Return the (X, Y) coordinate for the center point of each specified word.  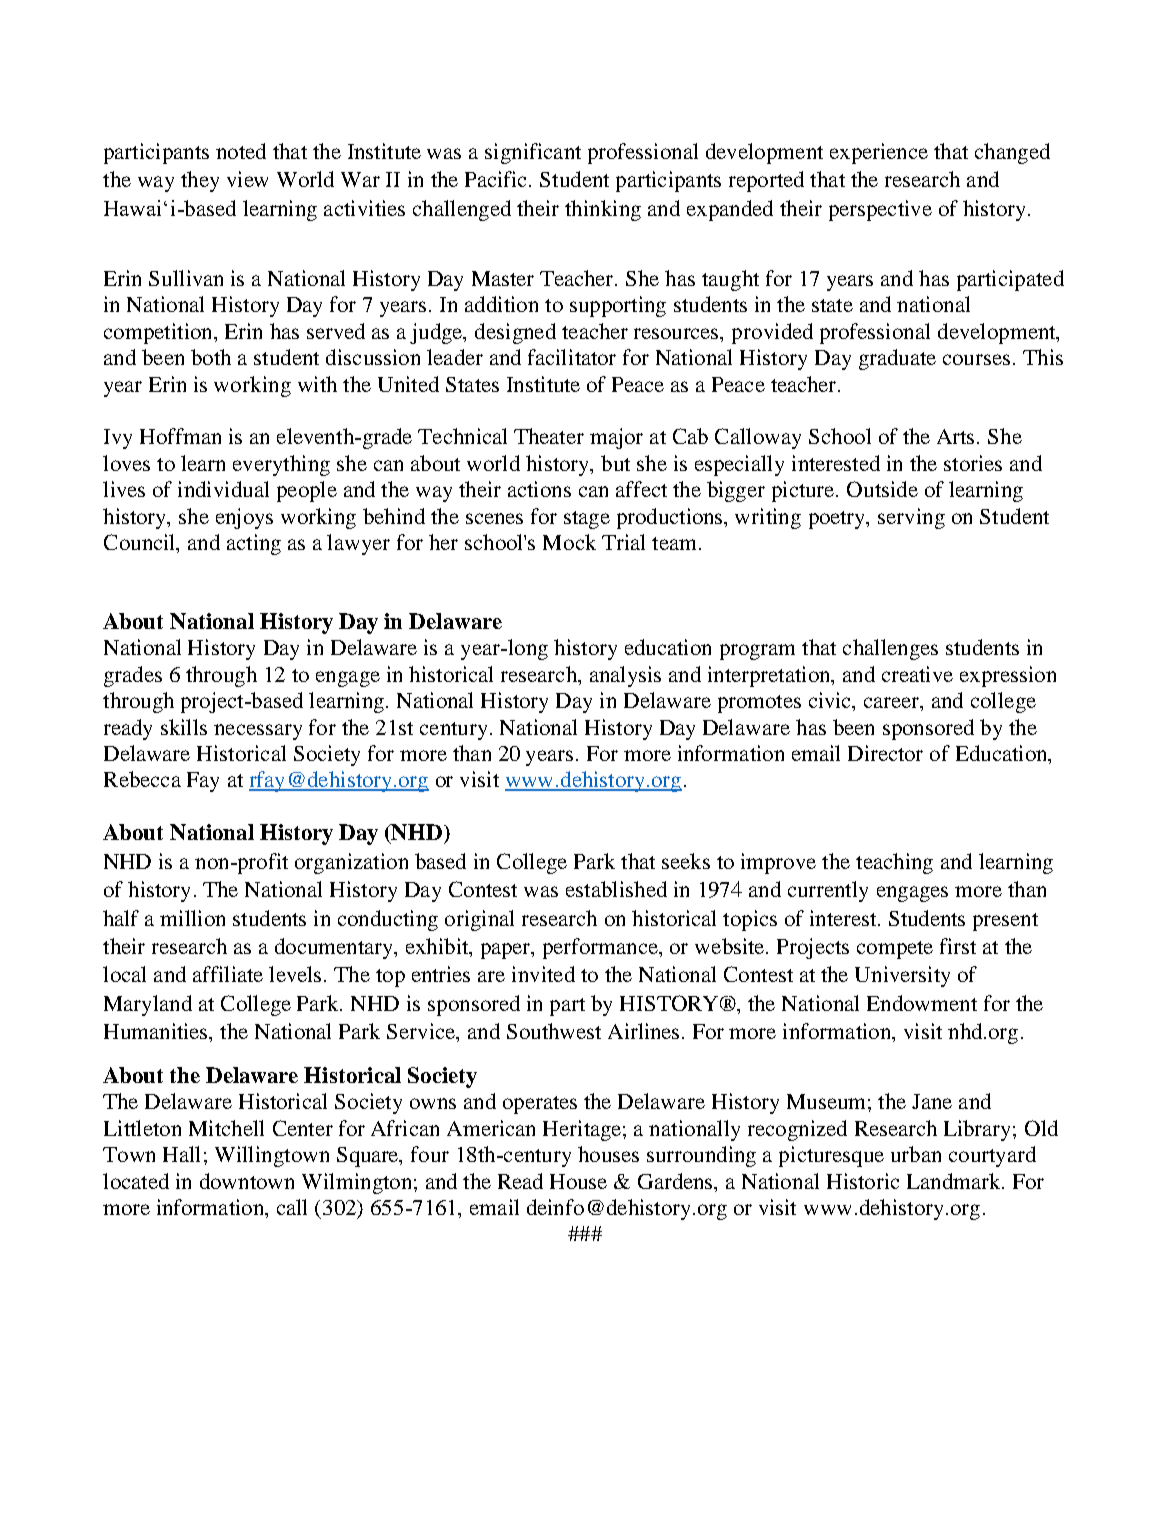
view (247, 179)
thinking (603, 210)
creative (917, 674)
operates (540, 1105)
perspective (880, 210)
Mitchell (226, 1128)
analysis (625, 676)
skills (184, 727)
